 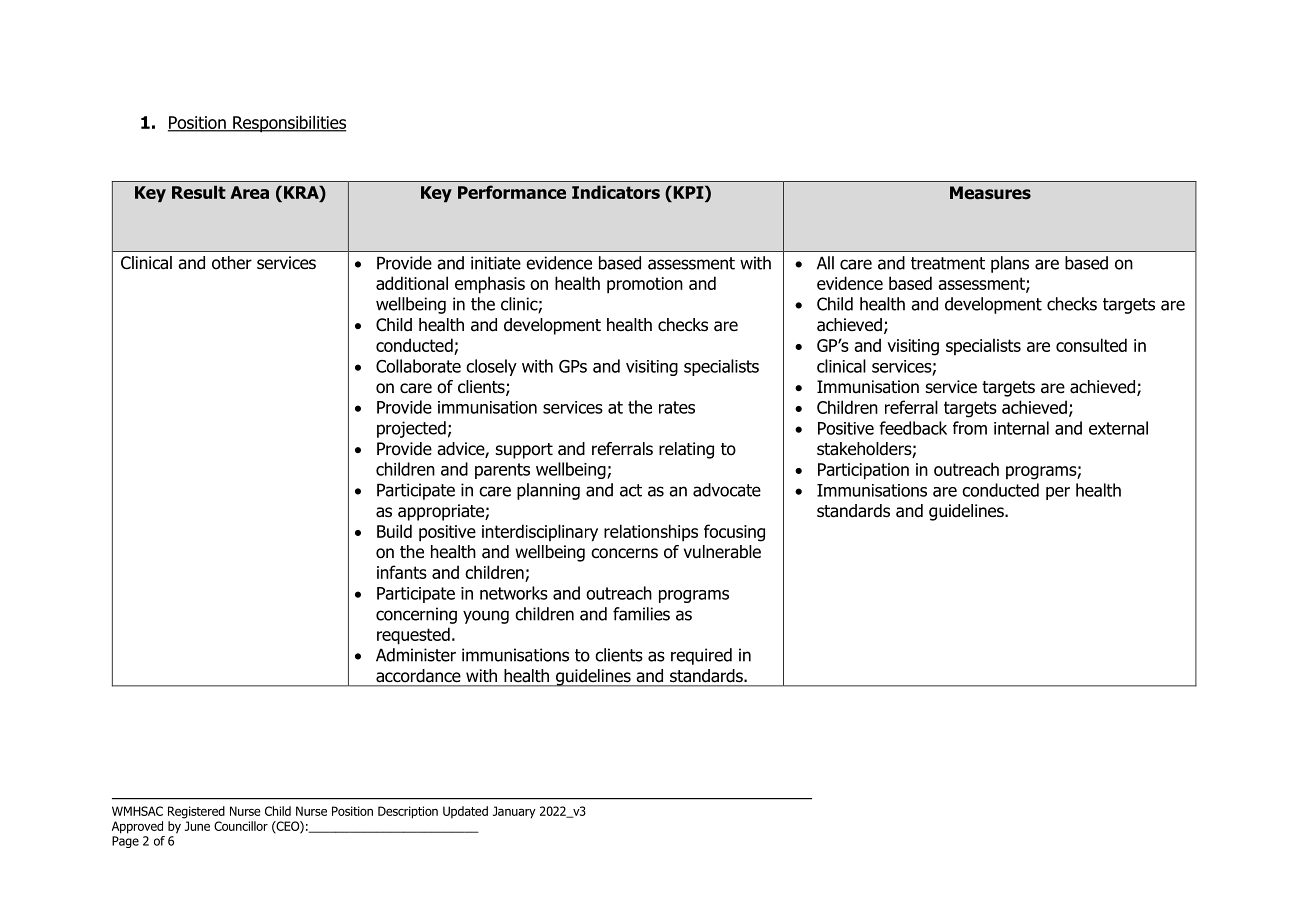 I want to click on Councillor, so click(x=241, y=826).
